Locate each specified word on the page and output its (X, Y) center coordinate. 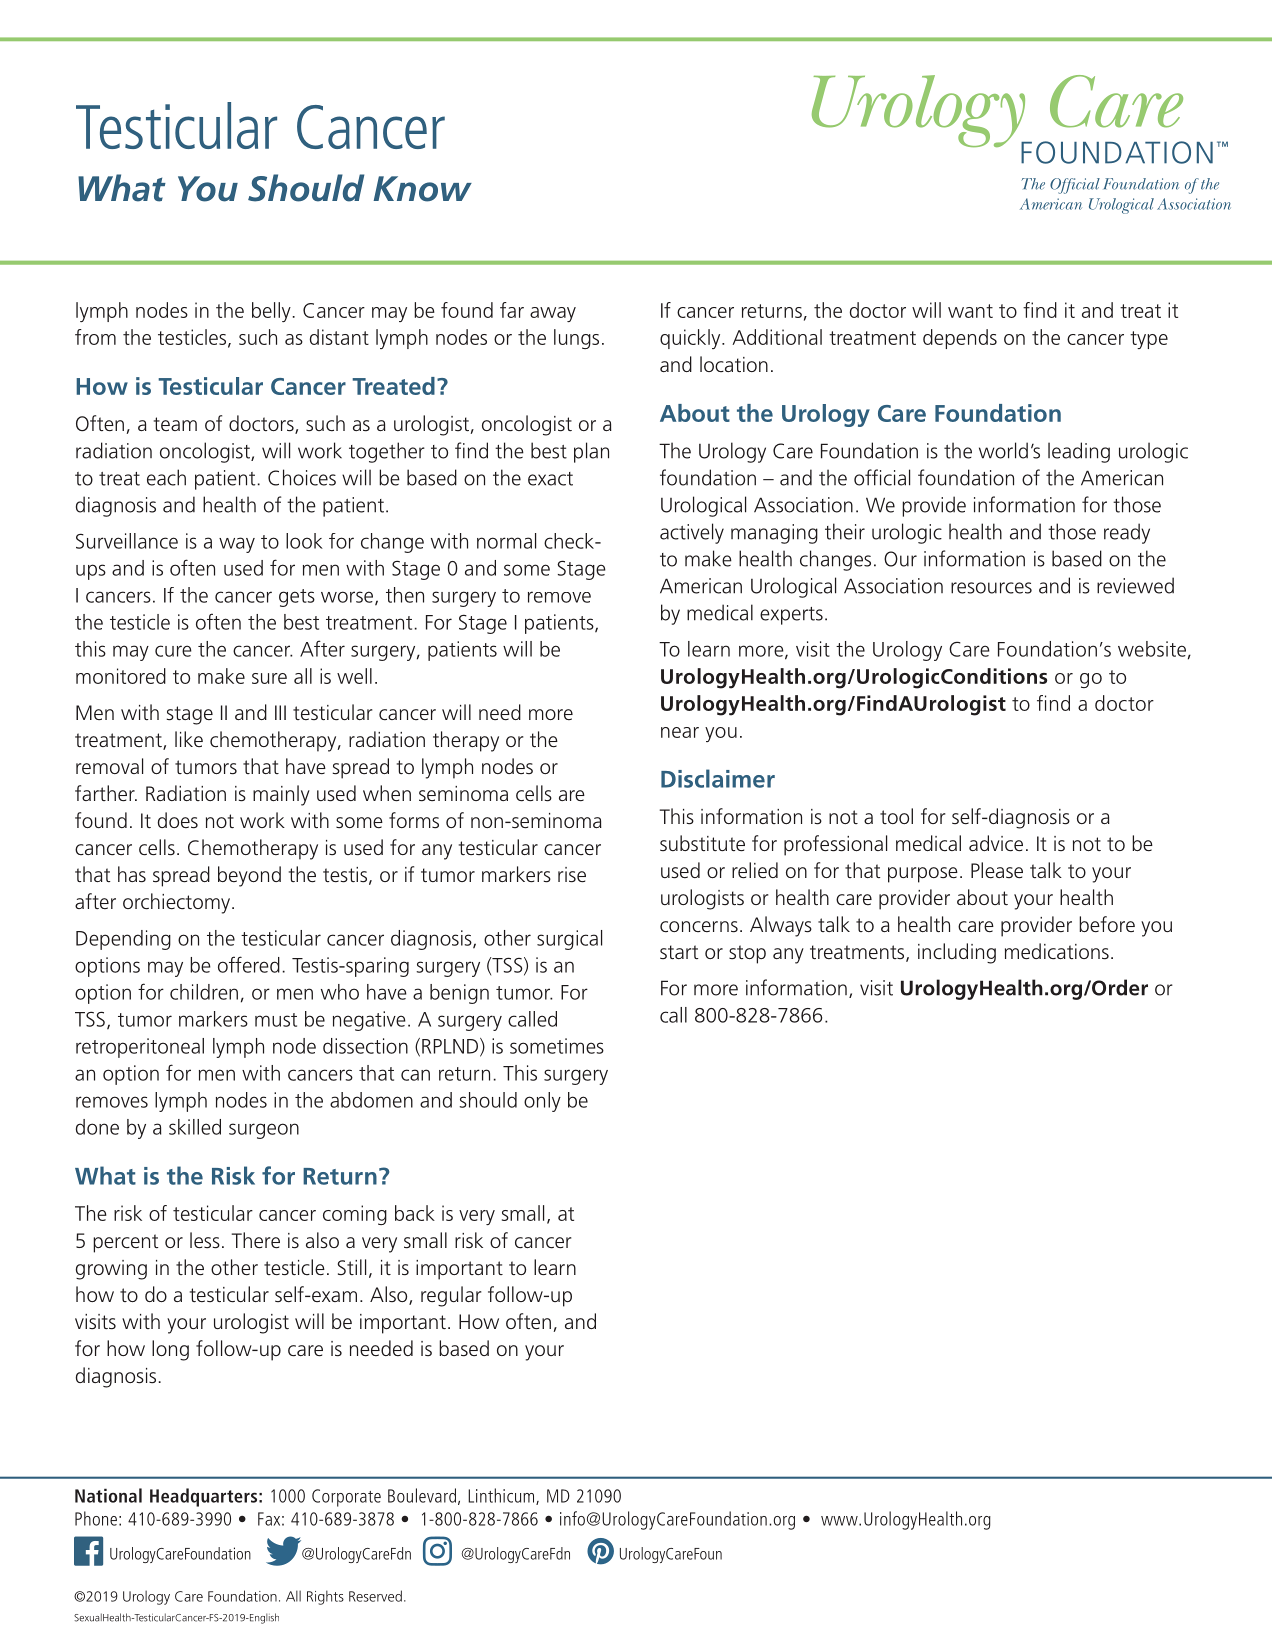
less (205, 1240)
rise (572, 875)
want (970, 311)
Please (997, 870)
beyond (249, 876)
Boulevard (422, 1495)
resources (991, 588)
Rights (325, 1597)
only (542, 1102)
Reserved (375, 1596)
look (304, 541)
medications (1057, 951)
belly (271, 312)
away (553, 314)
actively (692, 533)
